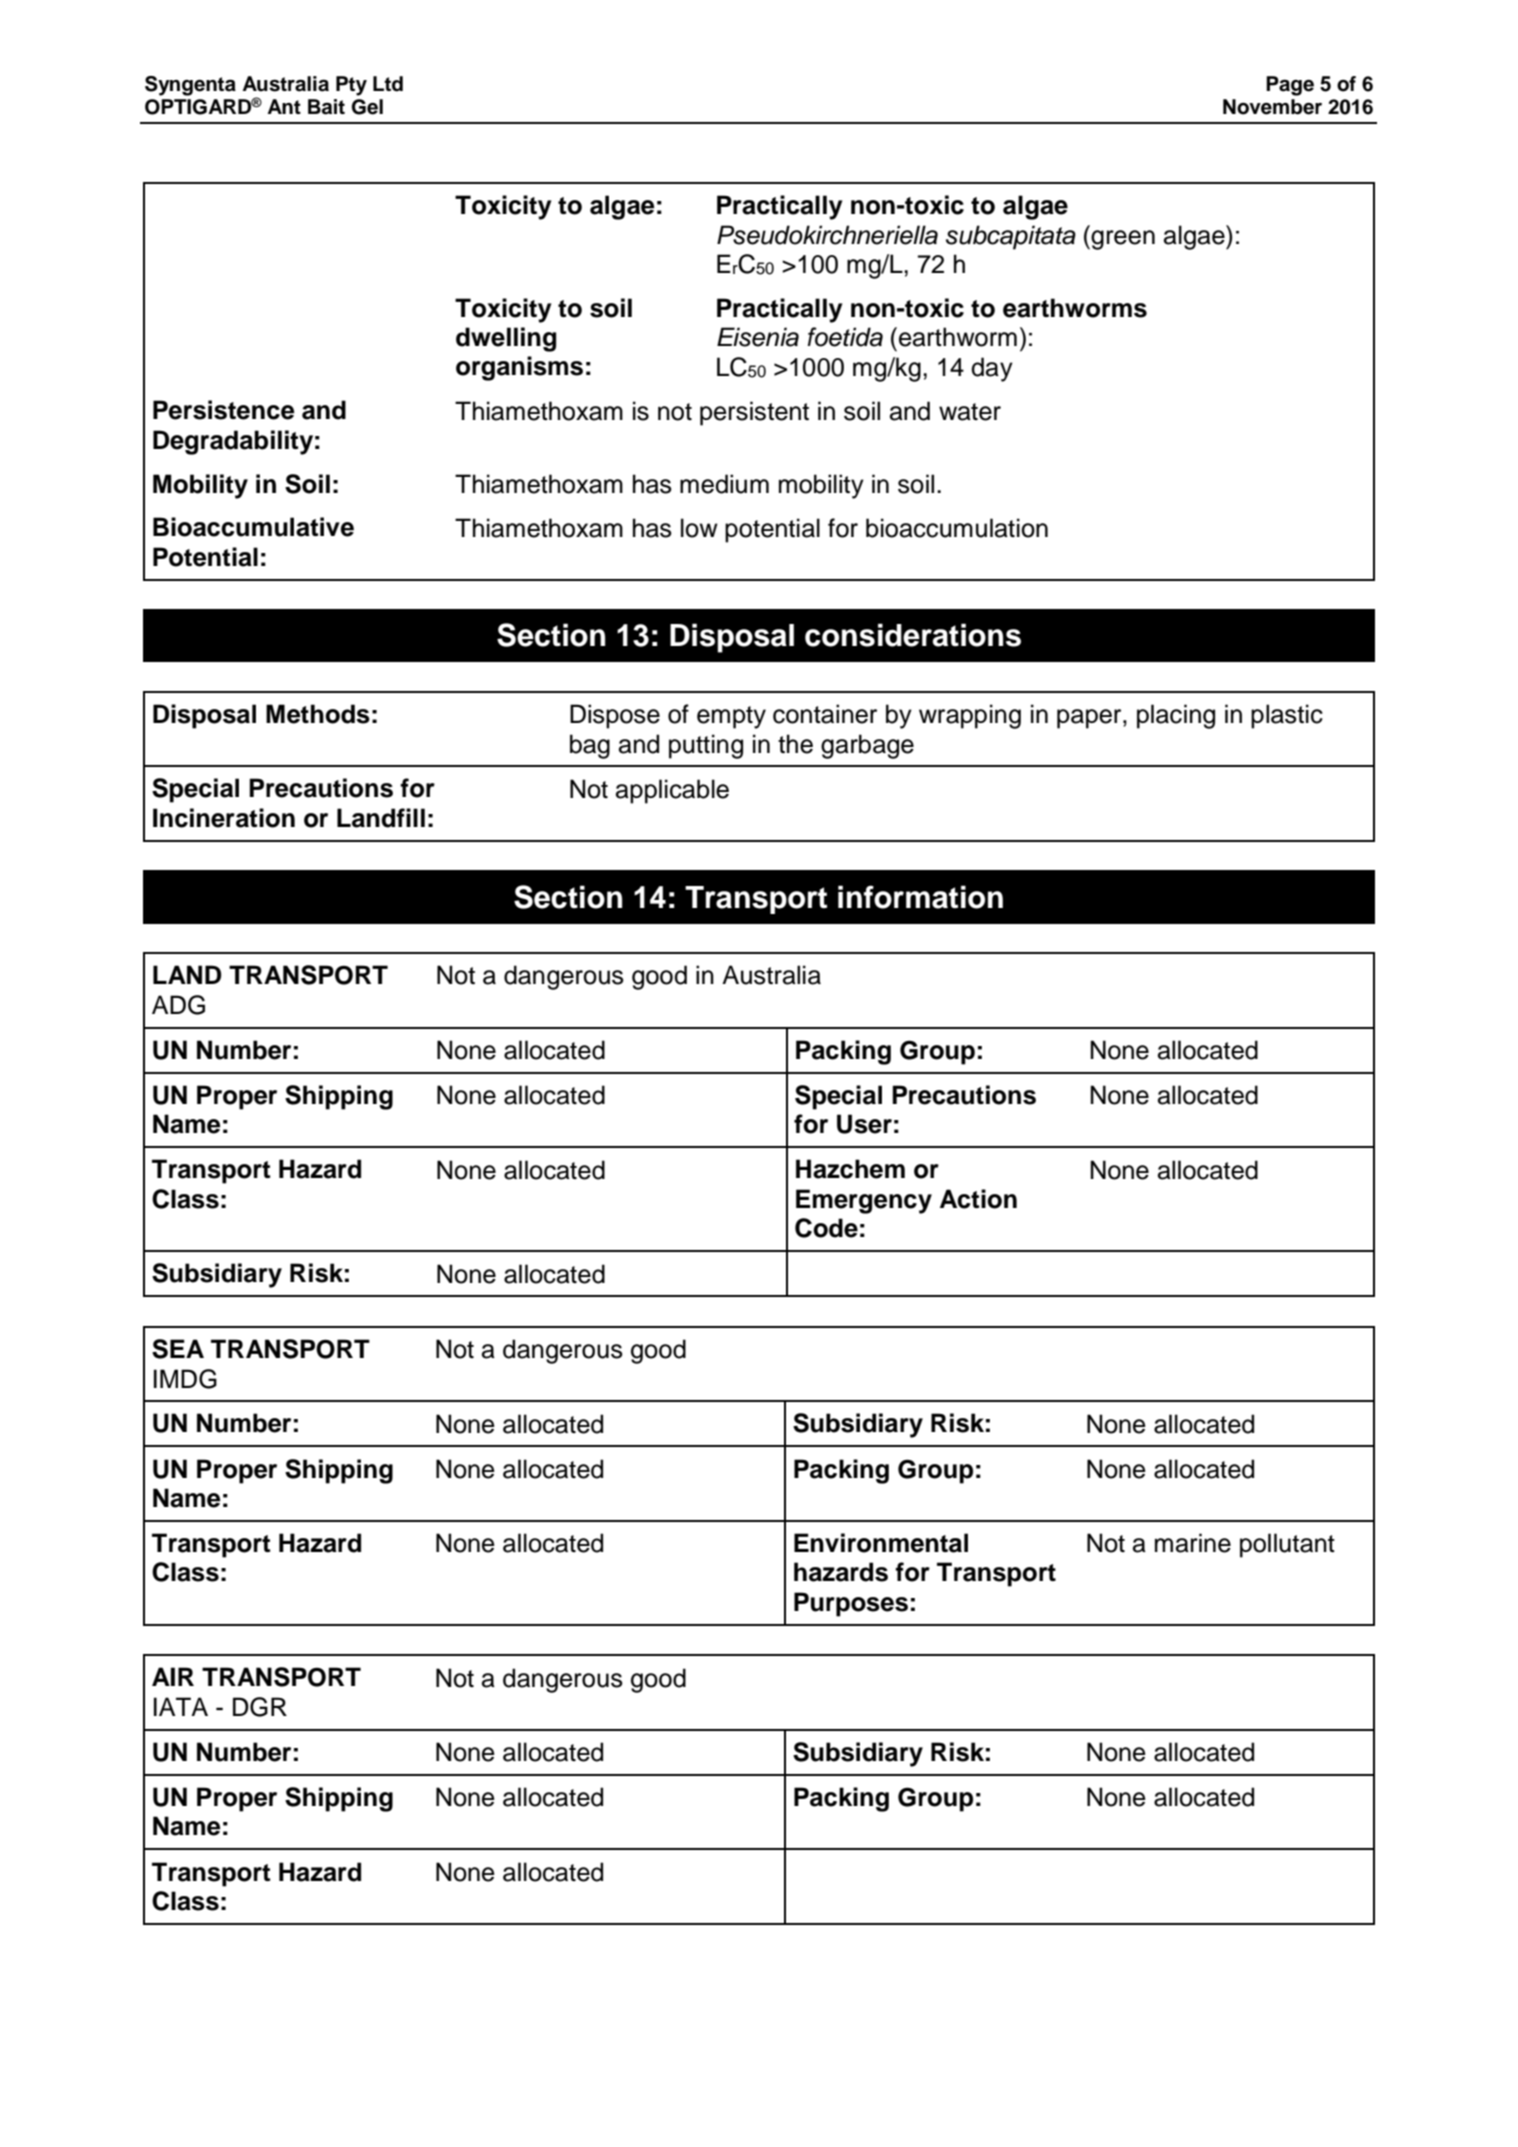 This page has width=1518, height=2147. I want to click on marine, so click(1193, 1543).
